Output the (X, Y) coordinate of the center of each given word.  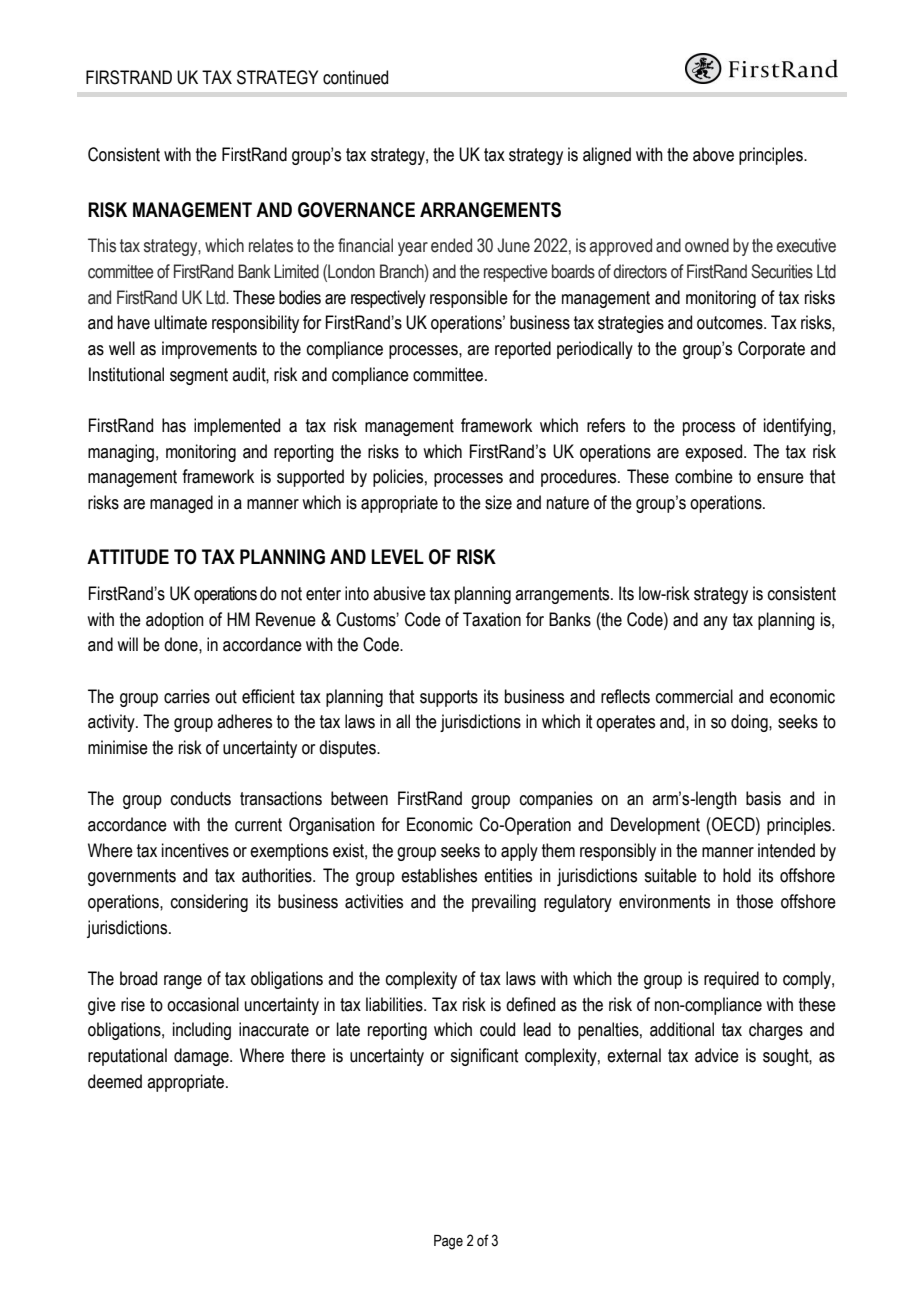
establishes (439, 875)
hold (737, 875)
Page (448, 1242)
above (713, 154)
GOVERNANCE (356, 210)
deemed (115, 1081)
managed (181, 504)
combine (704, 476)
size (498, 502)
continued (355, 77)
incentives (195, 850)
